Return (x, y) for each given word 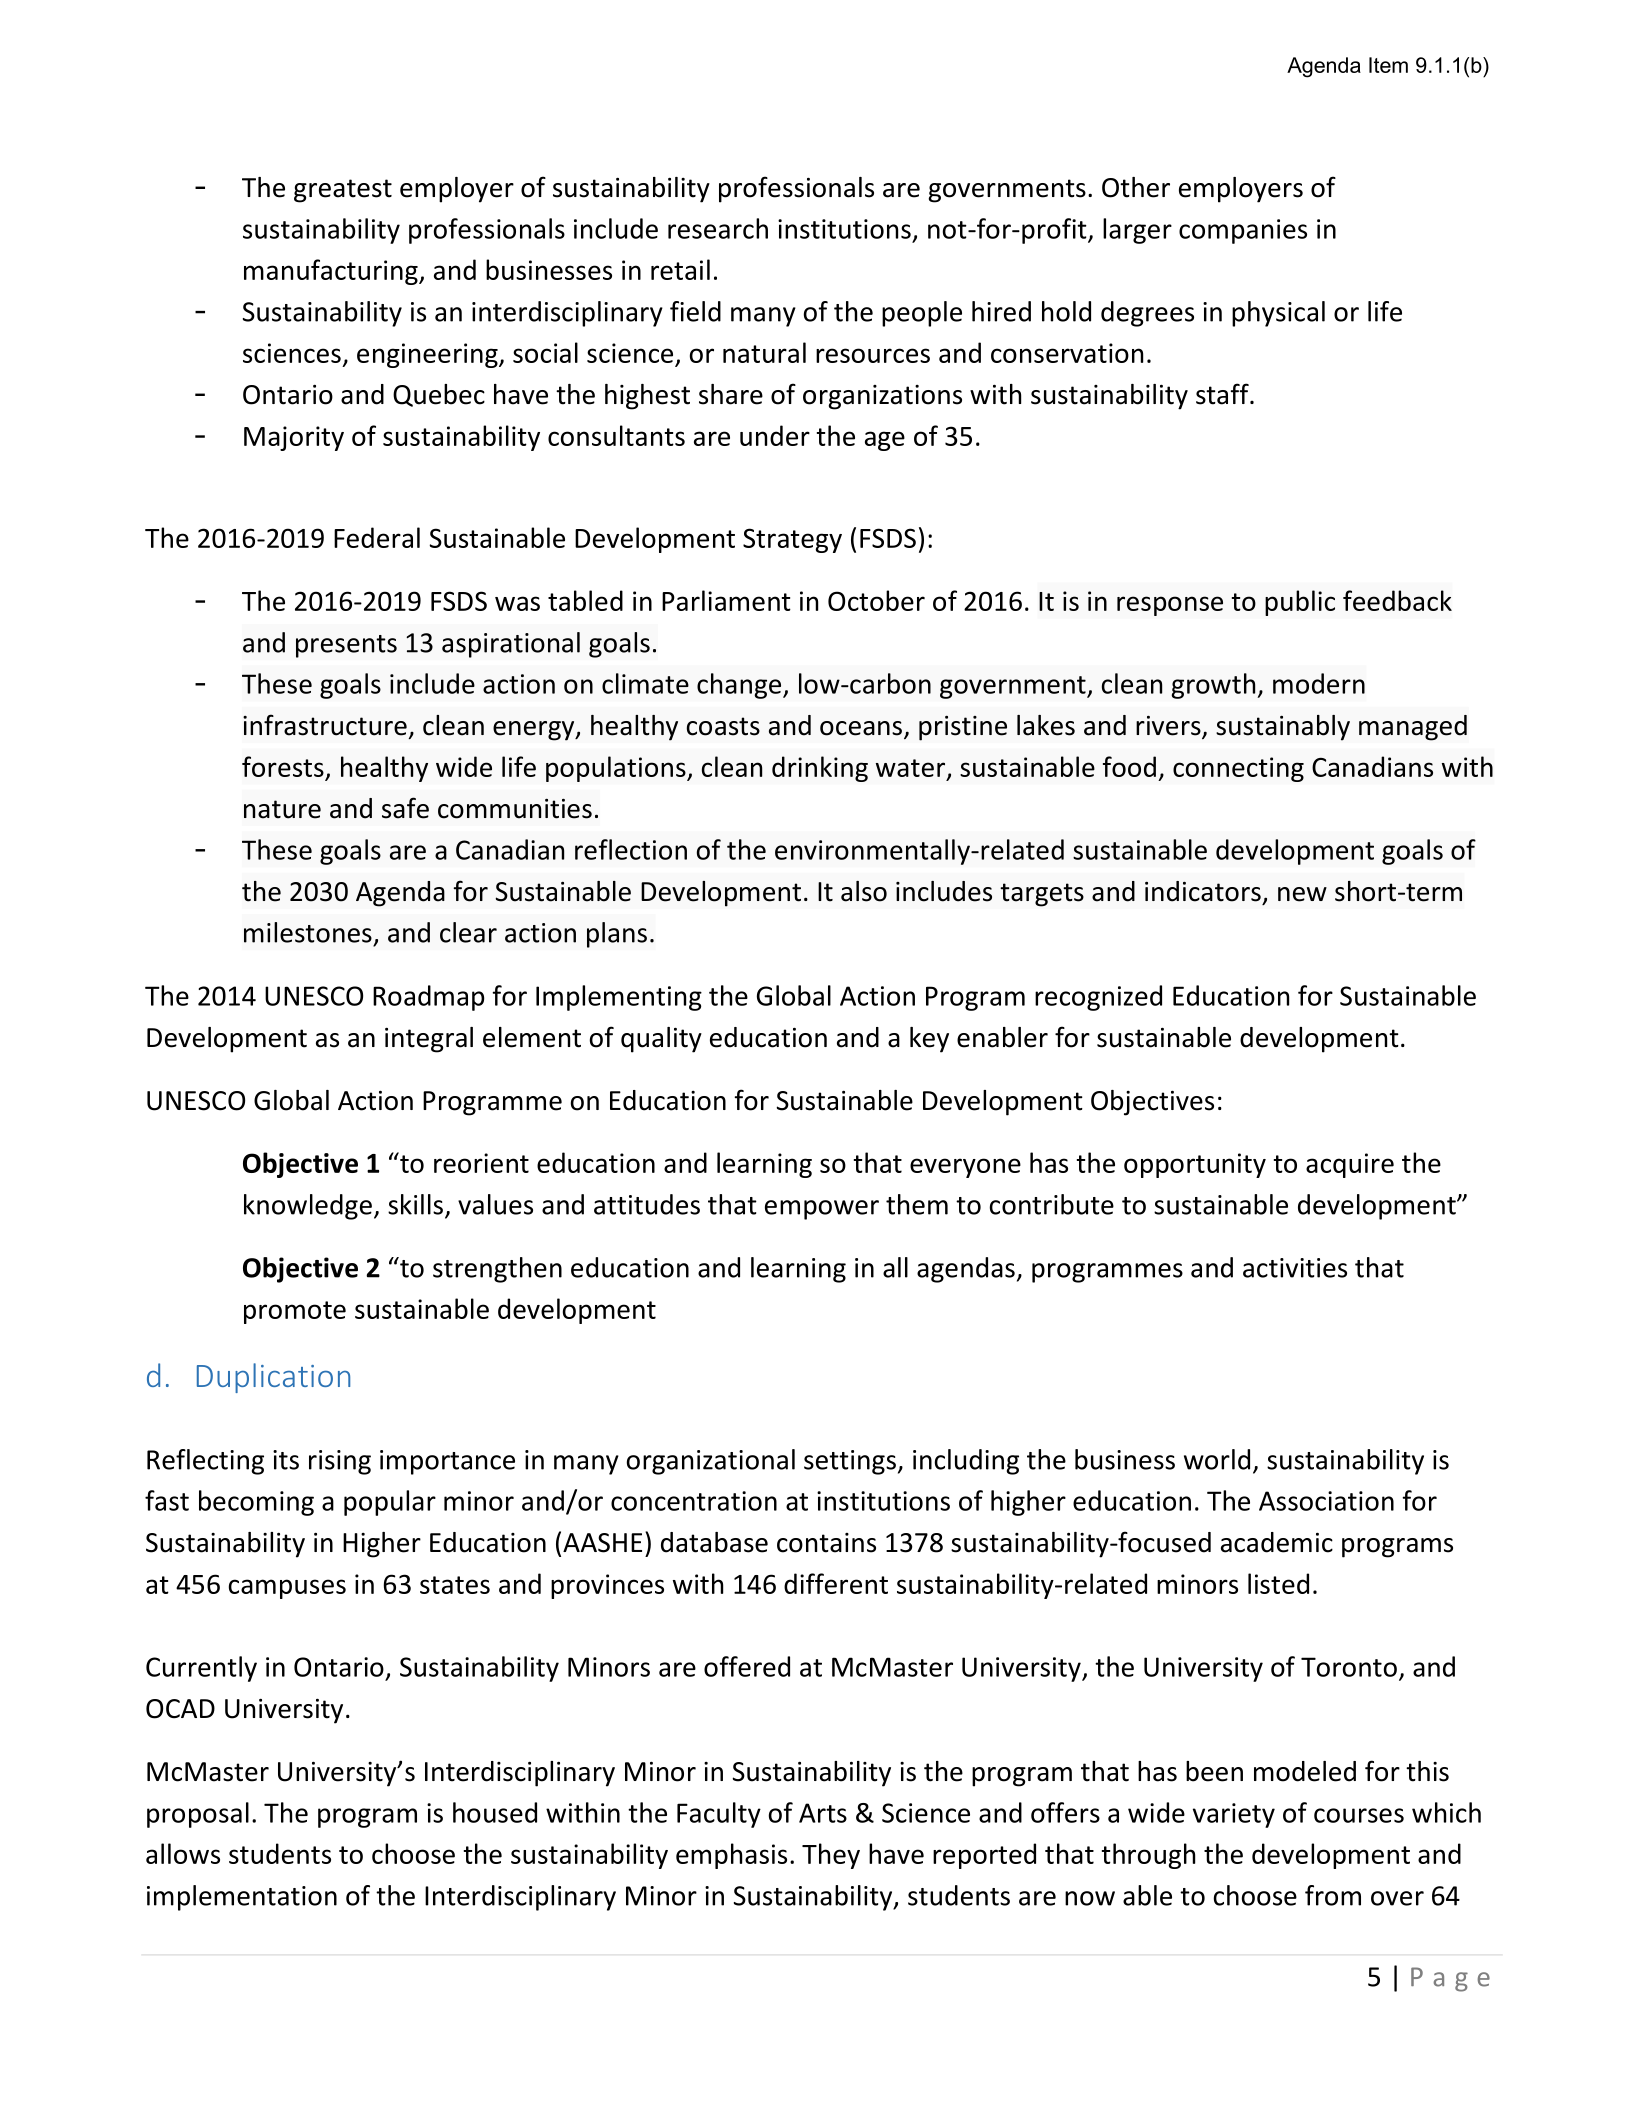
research (718, 228)
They (831, 1856)
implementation (242, 1898)
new (1302, 894)
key (929, 1040)
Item (1388, 65)
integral (429, 1040)
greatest (343, 191)
